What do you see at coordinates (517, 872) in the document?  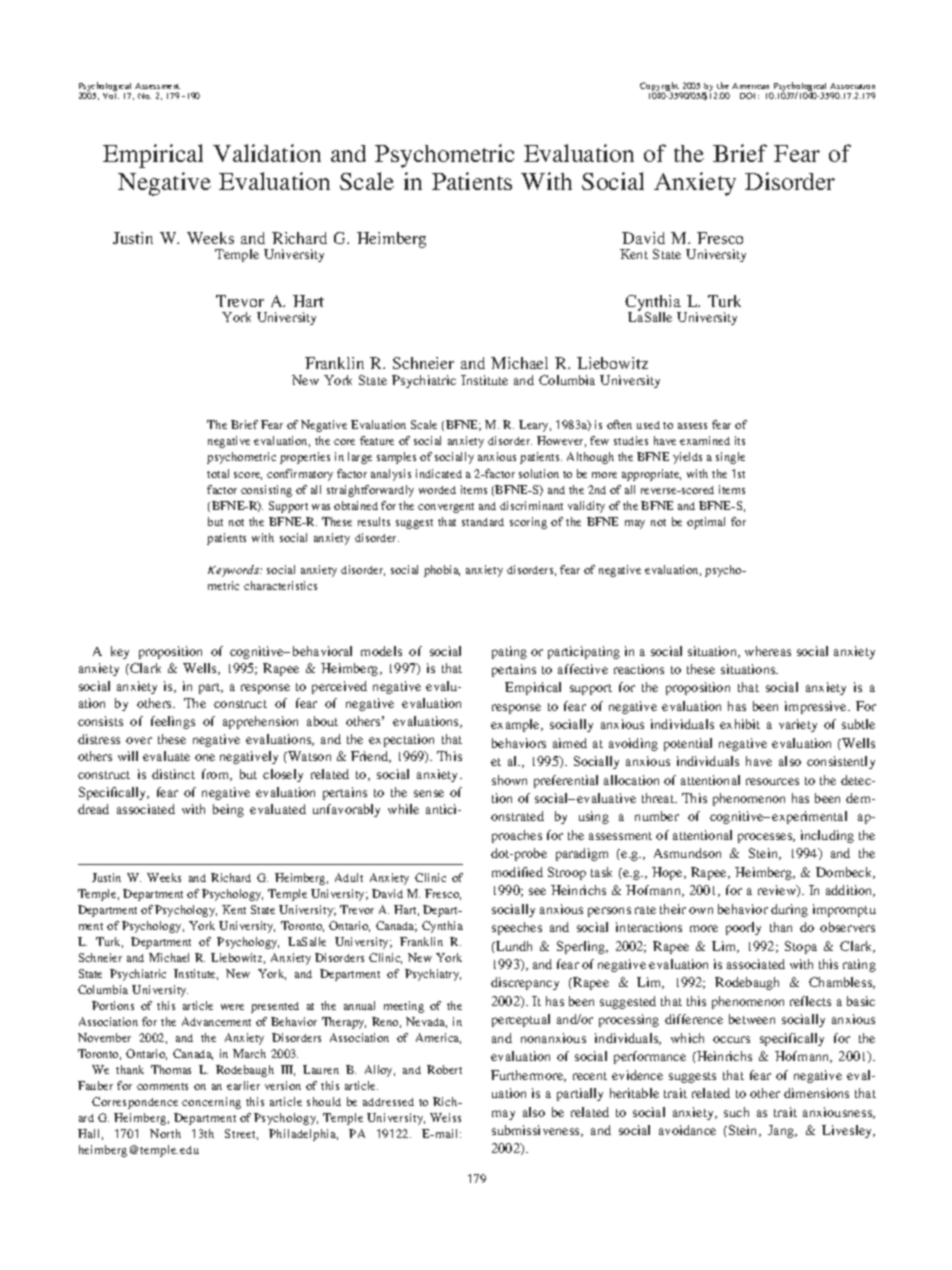 I see `modified` at bounding box center [517, 872].
